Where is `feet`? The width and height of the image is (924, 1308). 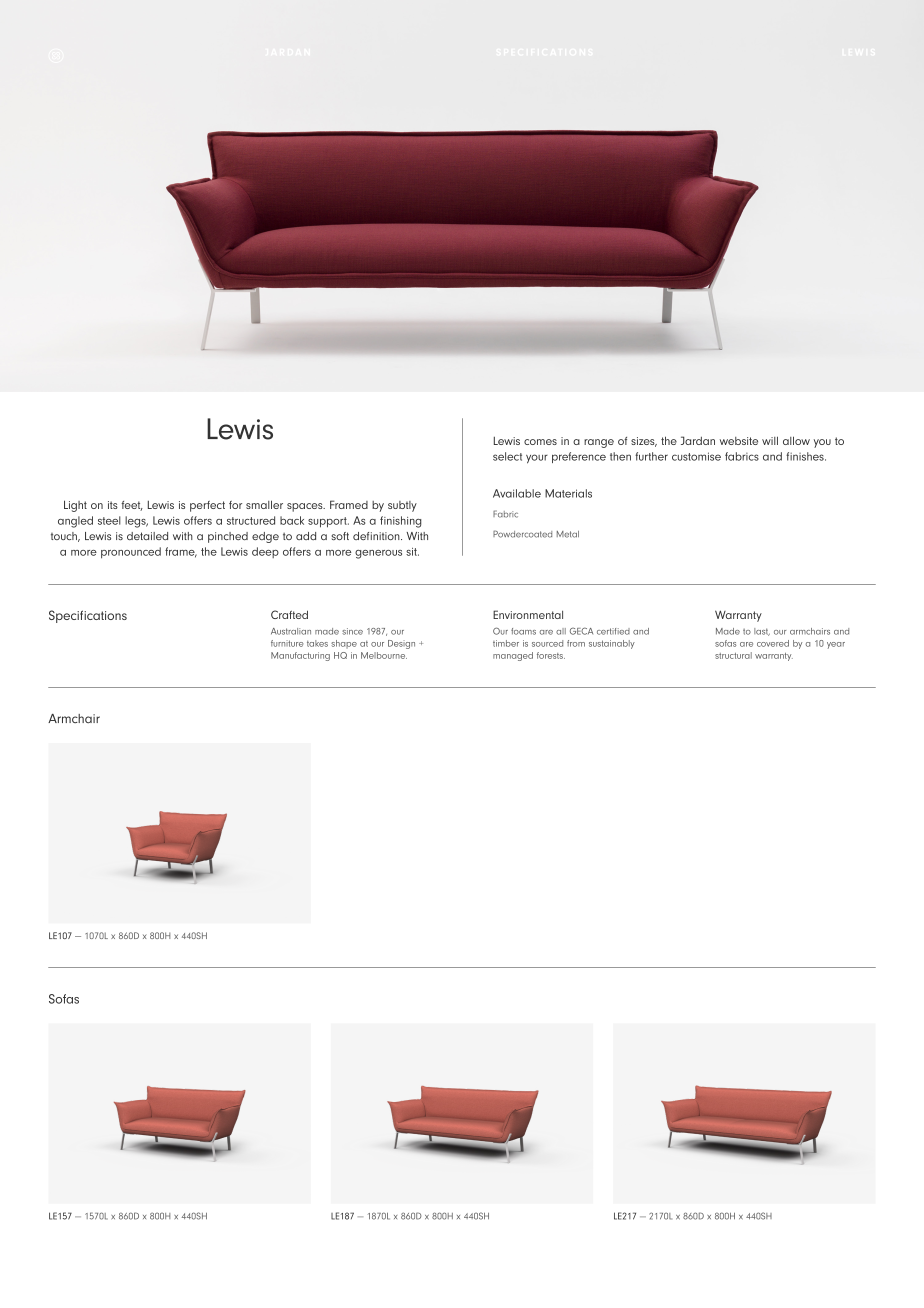
feet is located at coordinates (132, 506).
